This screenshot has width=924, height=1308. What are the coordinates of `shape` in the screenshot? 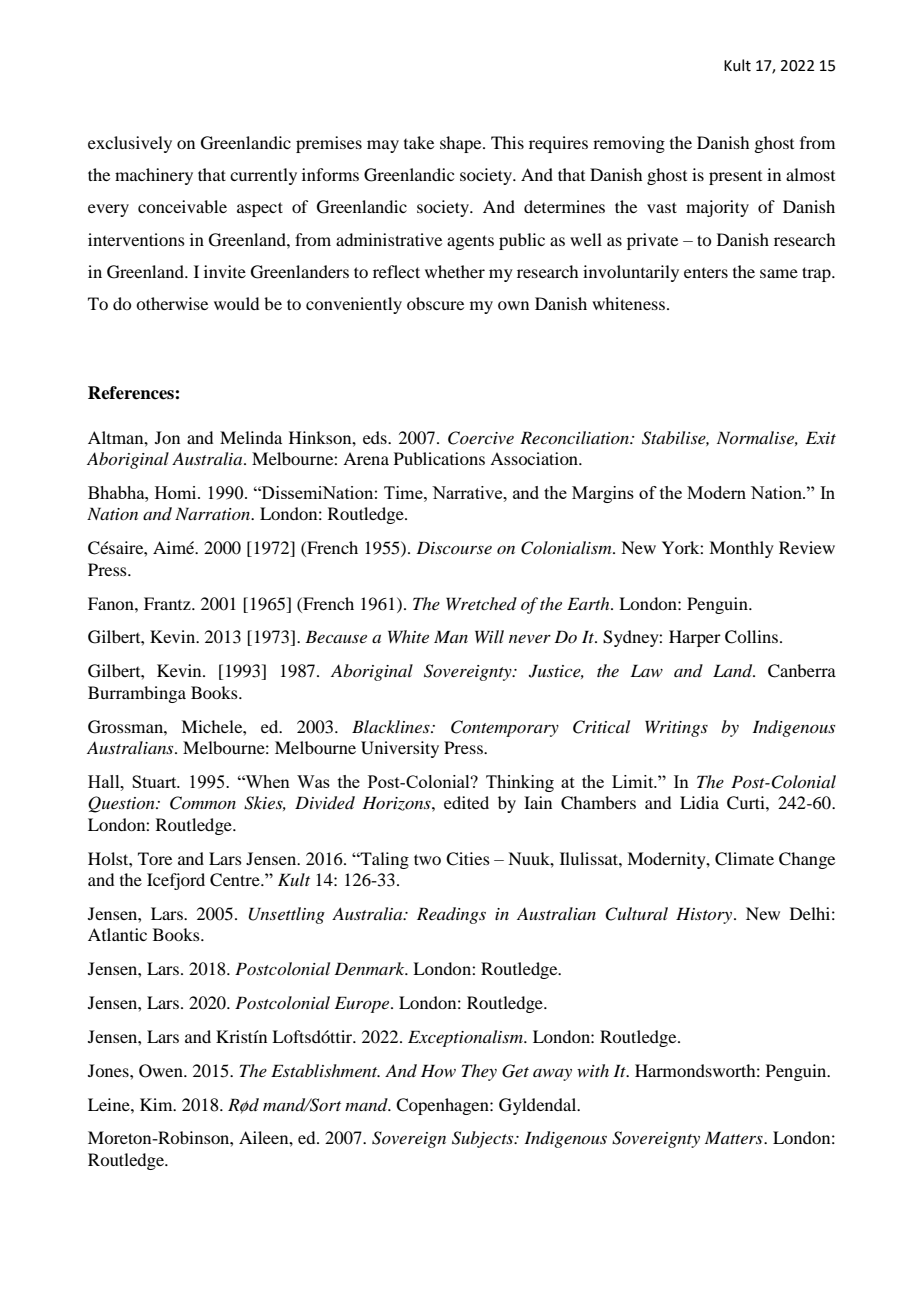 It's located at (462, 144).
